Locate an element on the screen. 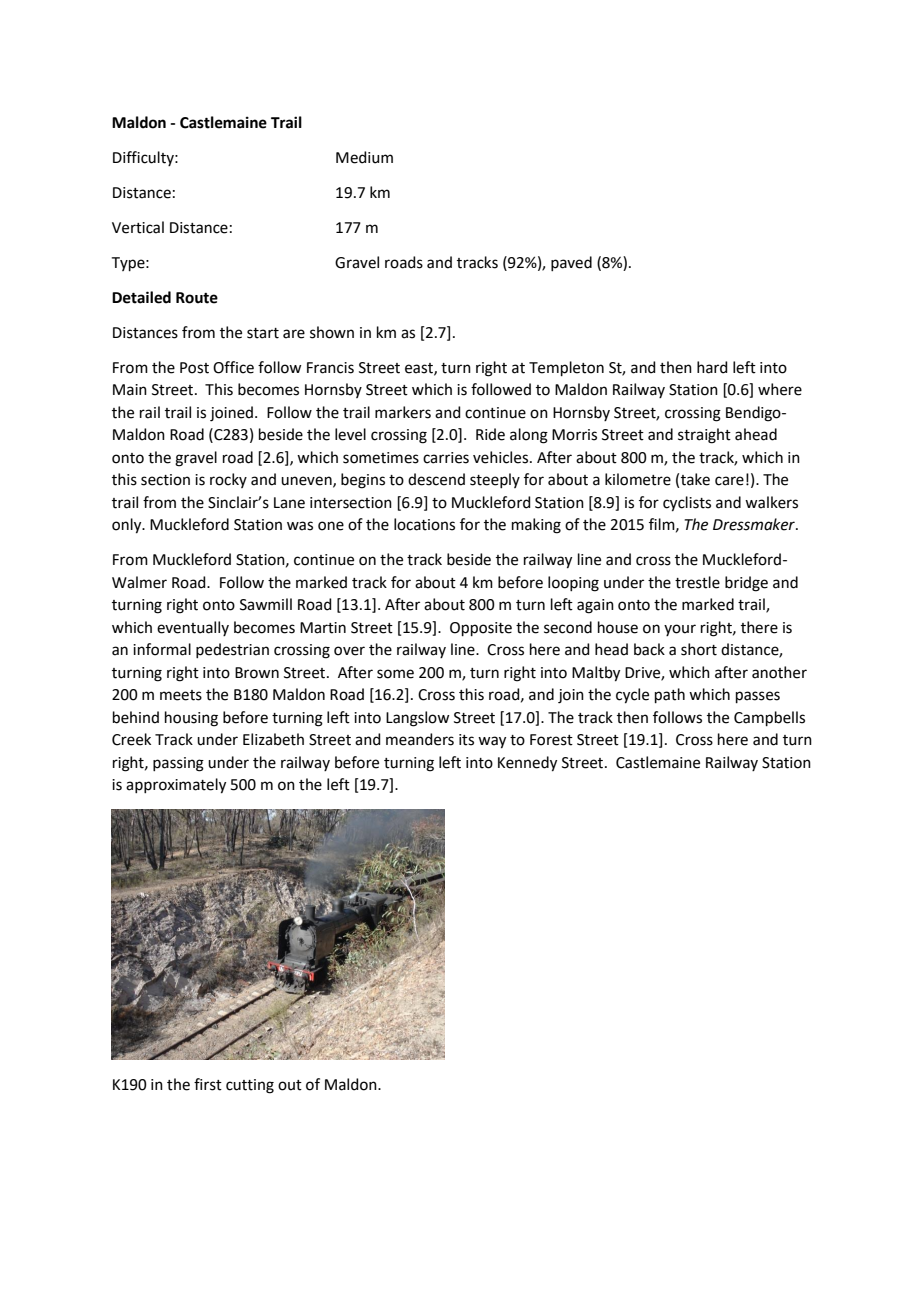 Image resolution: width=924 pixels, height=1308 pixels. descend is located at coordinates (436, 479).
